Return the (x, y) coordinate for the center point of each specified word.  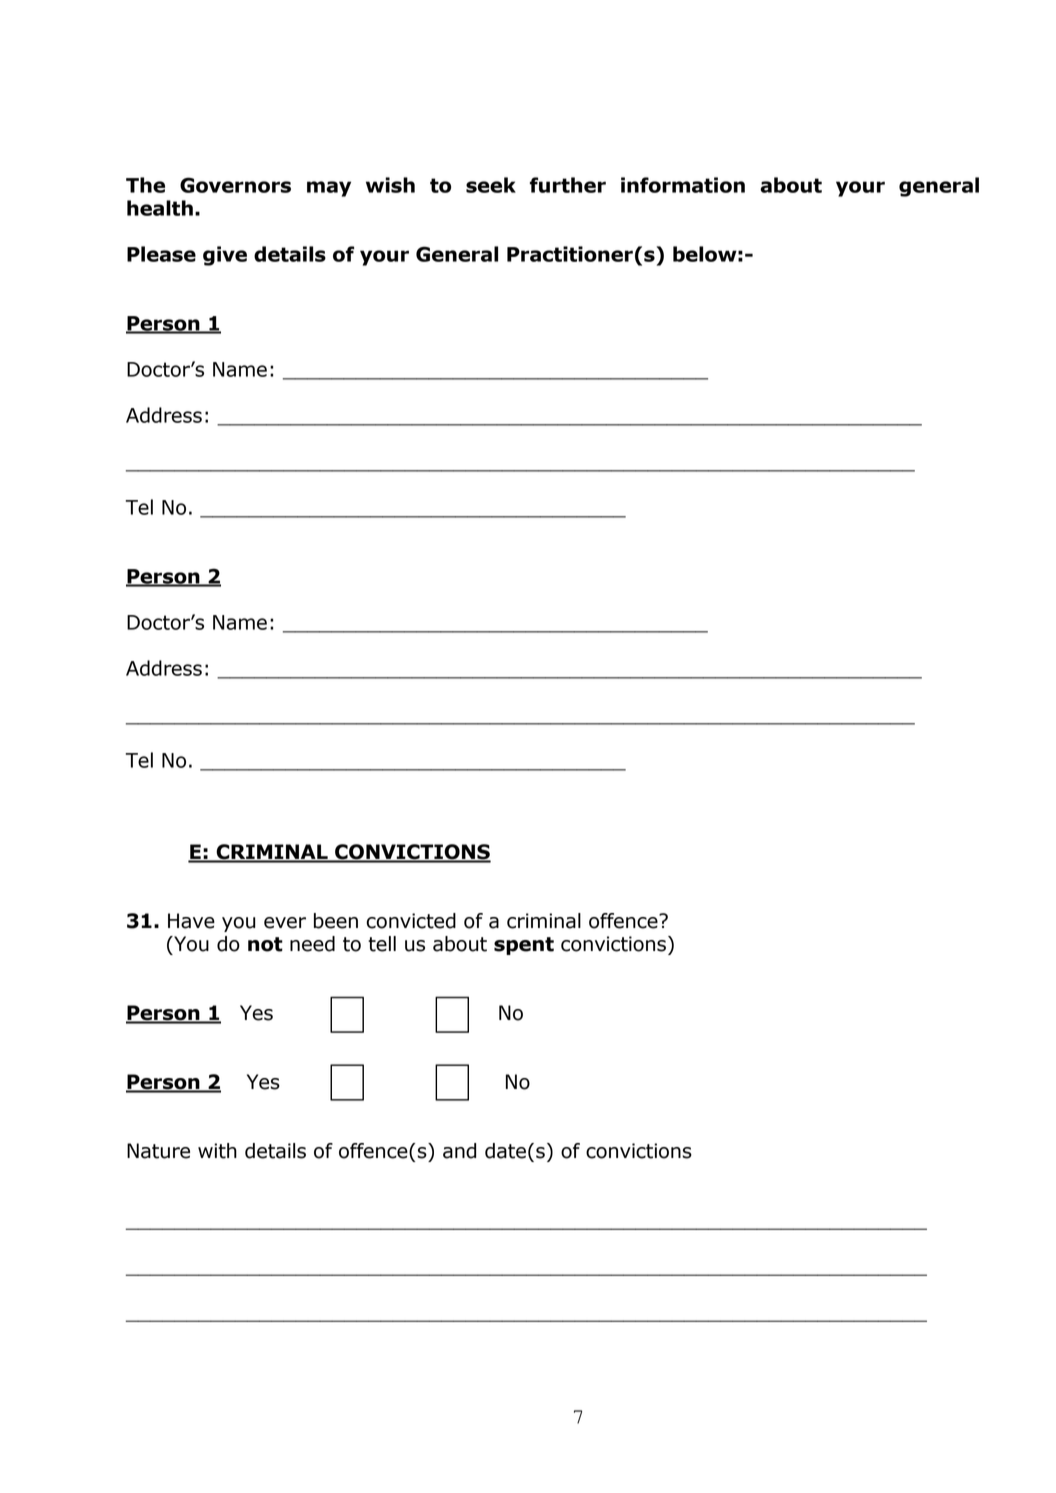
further (568, 185)
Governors (235, 185)
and (459, 1151)
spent (524, 946)
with (217, 1151)
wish (390, 185)
